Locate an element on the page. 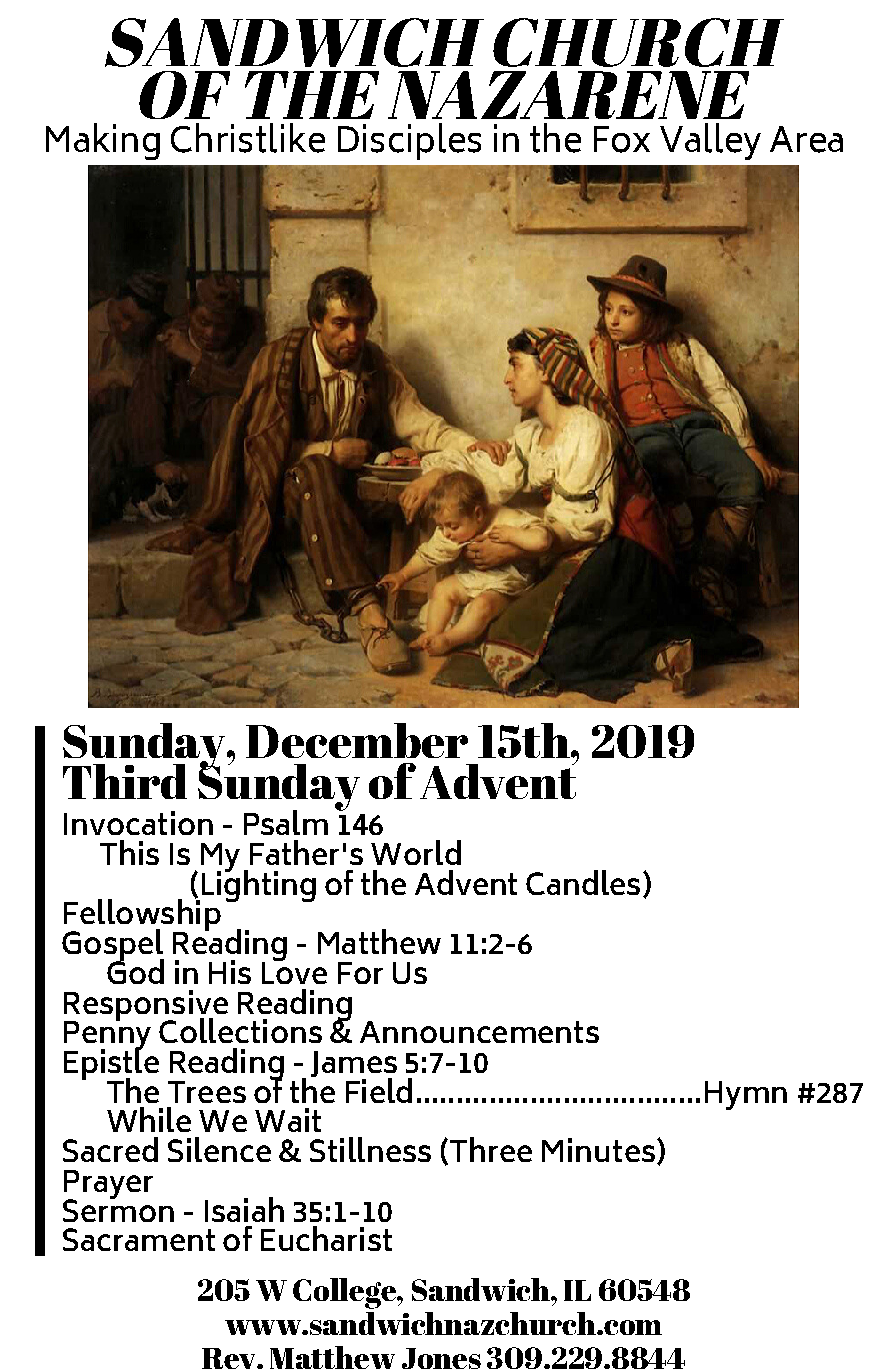 The image size is (887, 1372). Valley is located at coordinates (710, 141).
